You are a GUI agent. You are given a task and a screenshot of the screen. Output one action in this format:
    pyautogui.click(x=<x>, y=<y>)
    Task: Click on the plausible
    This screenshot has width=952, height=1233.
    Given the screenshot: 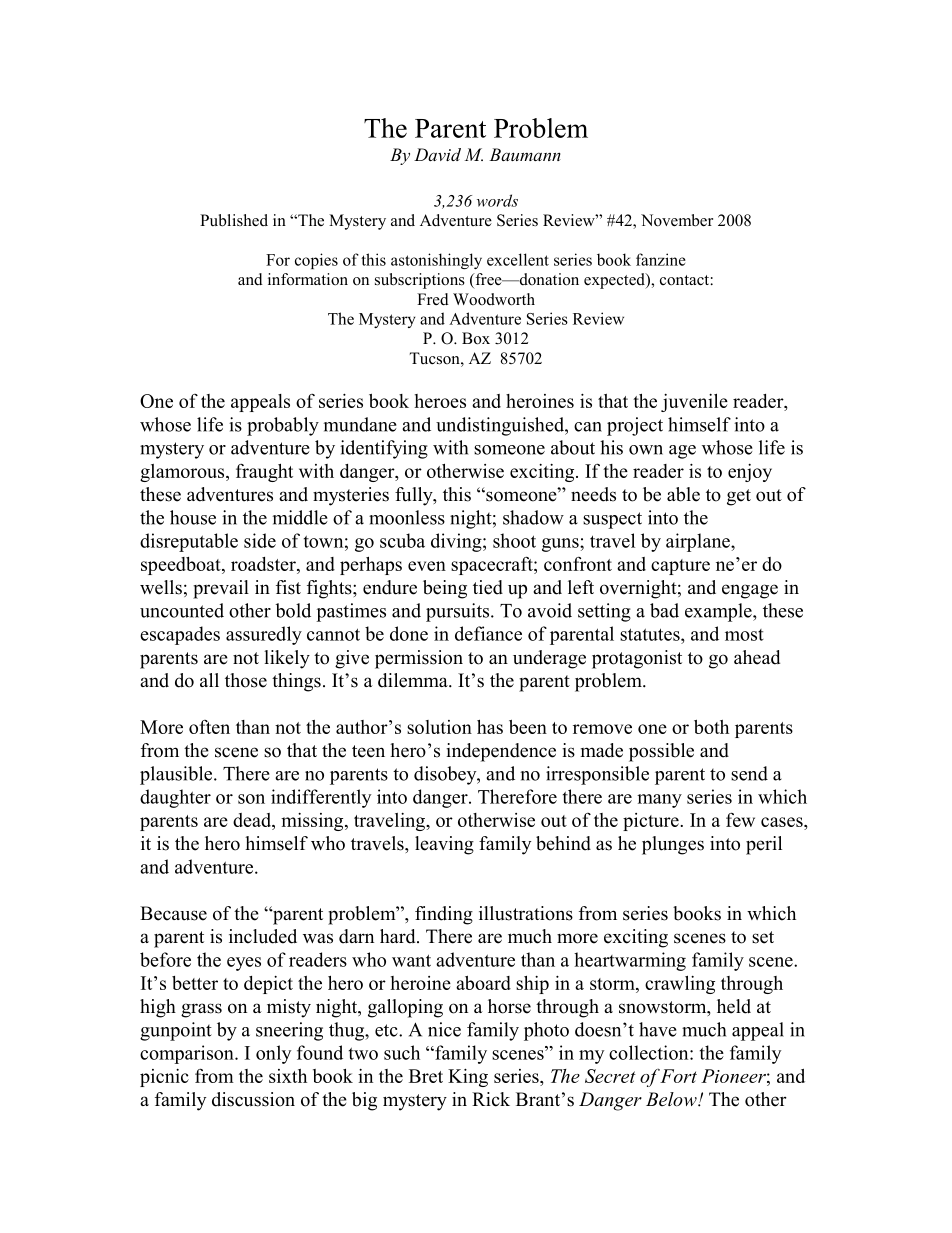 What is the action you would take?
    pyautogui.click(x=177, y=775)
